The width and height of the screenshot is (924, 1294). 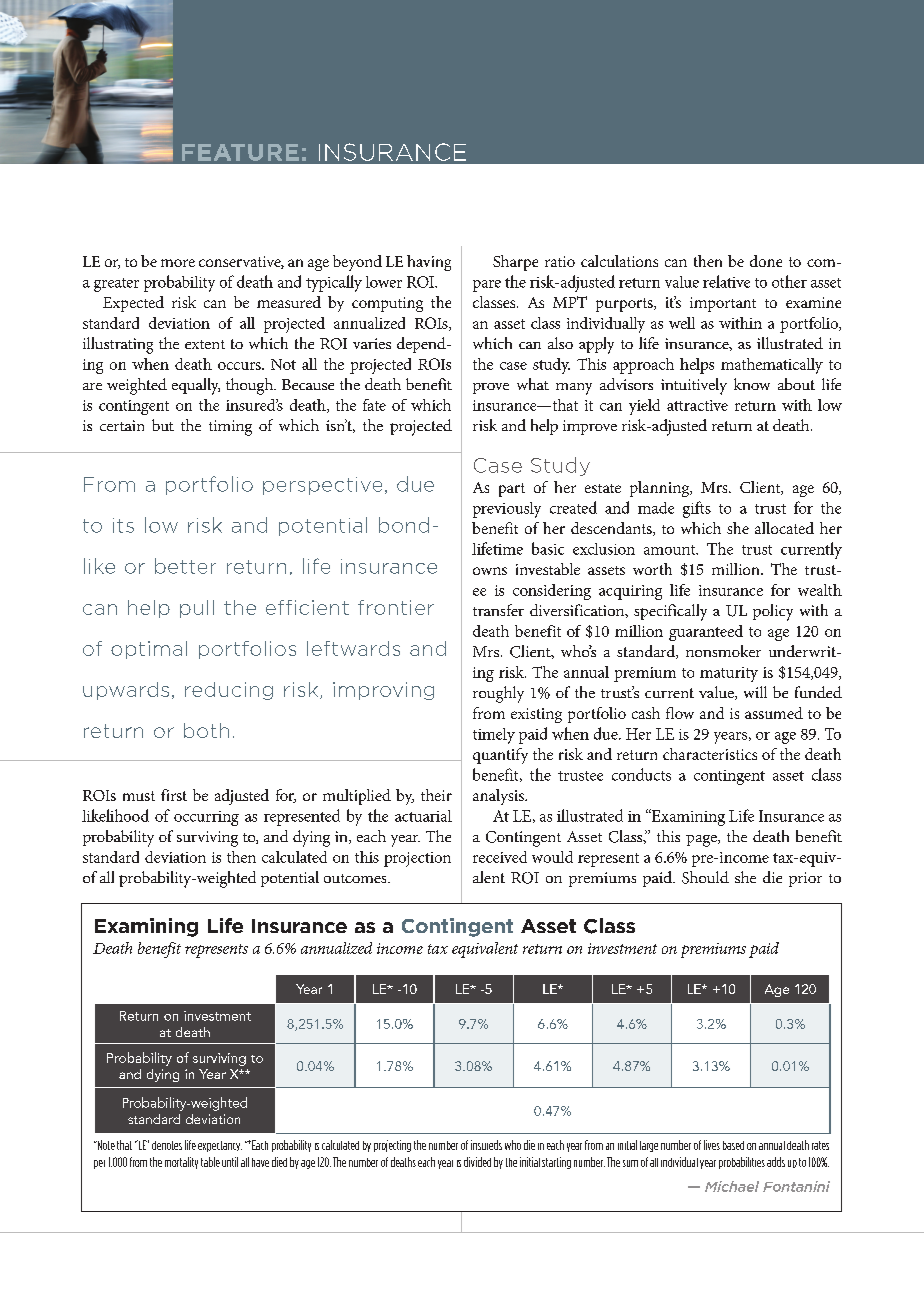 What do you see at coordinates (240, 152) in the screenshot?
I see `FEATURE` at bounding box center [240, 152].
